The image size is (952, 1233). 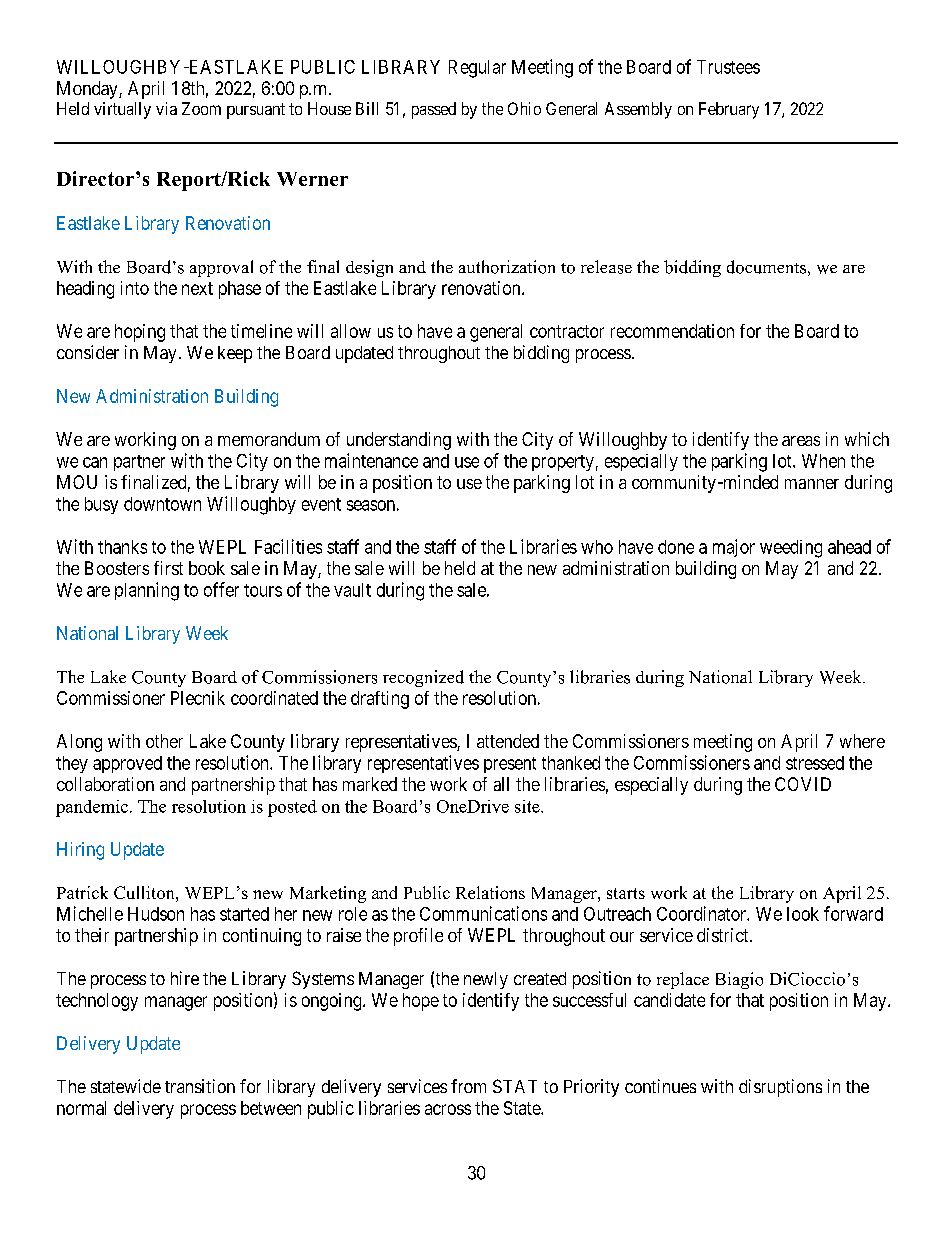 What do you see at coordinates (729, 110) in the screenshot?
I see `February` at bounding box center [729, 110].
